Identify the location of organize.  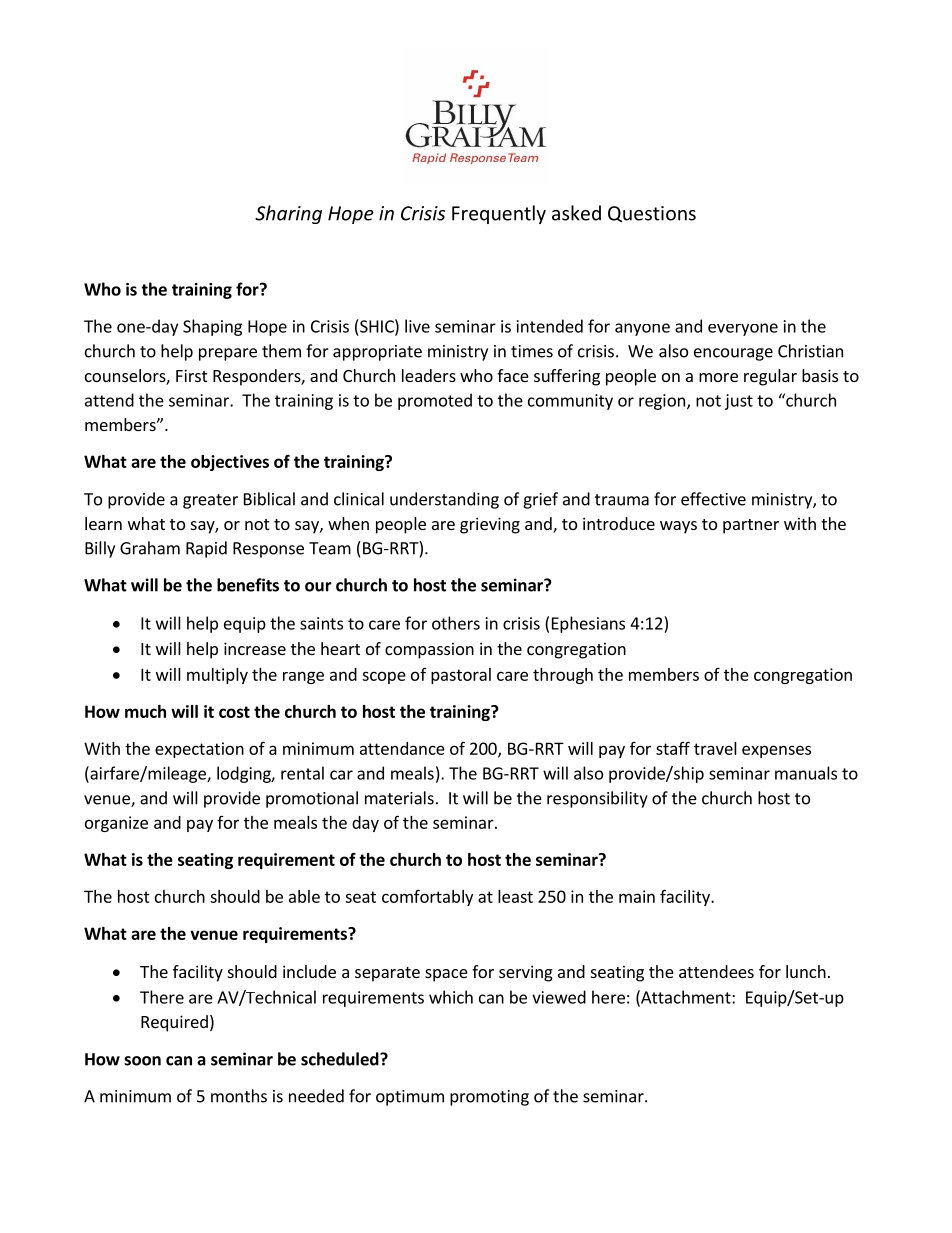
(116, 824).
